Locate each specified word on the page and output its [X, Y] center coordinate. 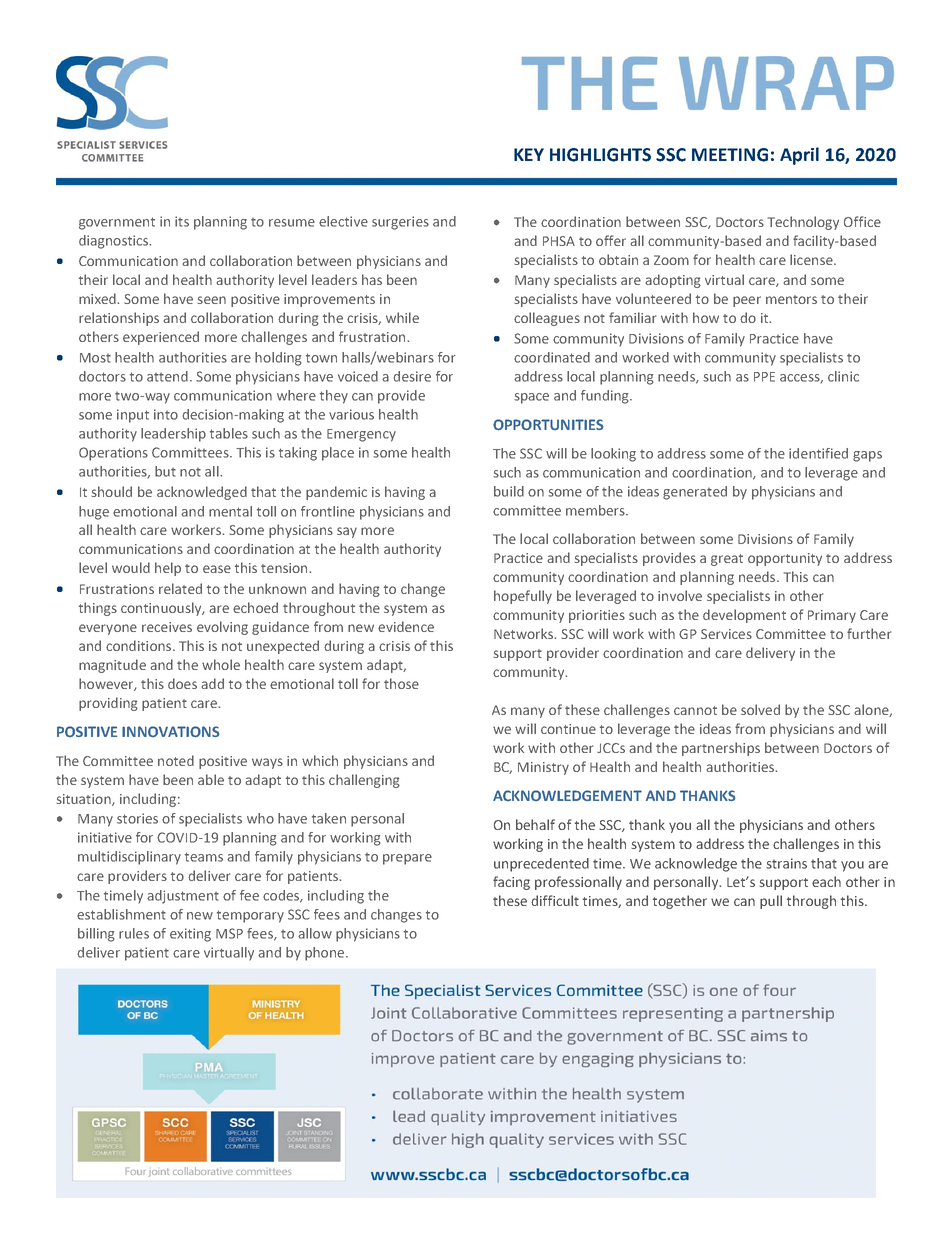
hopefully [523, 597]
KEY [529, 154]
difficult [555, 900]
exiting [190, 935]
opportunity [785, 559]
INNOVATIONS [170, 732]
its [182, 221]
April [799, 156]
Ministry [543, 768]
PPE [764, 377]
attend [167, 376]
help [168, 569]
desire [412, 376]
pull [771, 902]
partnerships [721, 749]
